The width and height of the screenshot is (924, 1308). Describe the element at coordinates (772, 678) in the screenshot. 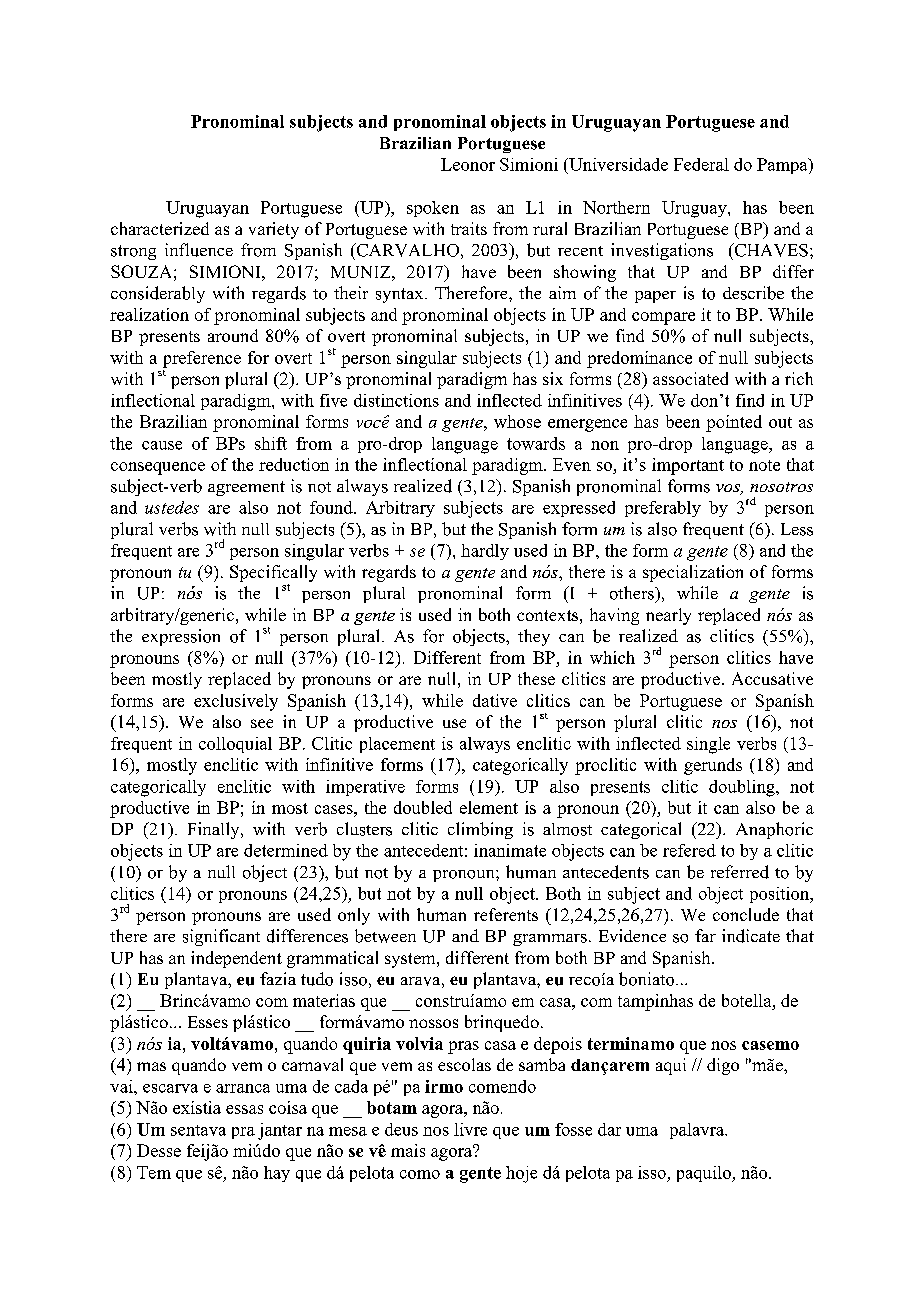

I see `Accusative` at that location.
